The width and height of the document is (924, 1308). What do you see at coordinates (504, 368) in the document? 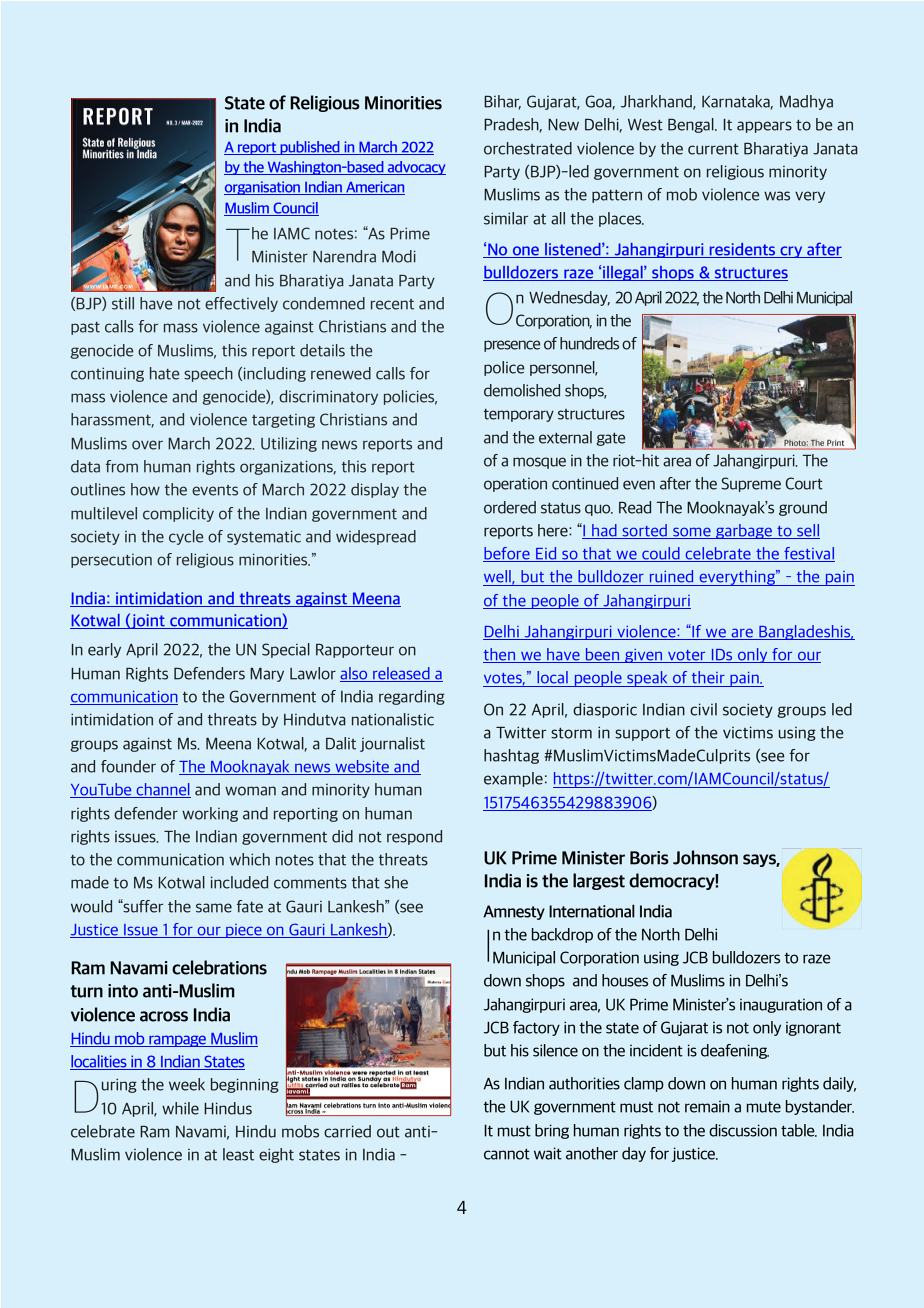
I see `police` at bounding box center [504, 368].
